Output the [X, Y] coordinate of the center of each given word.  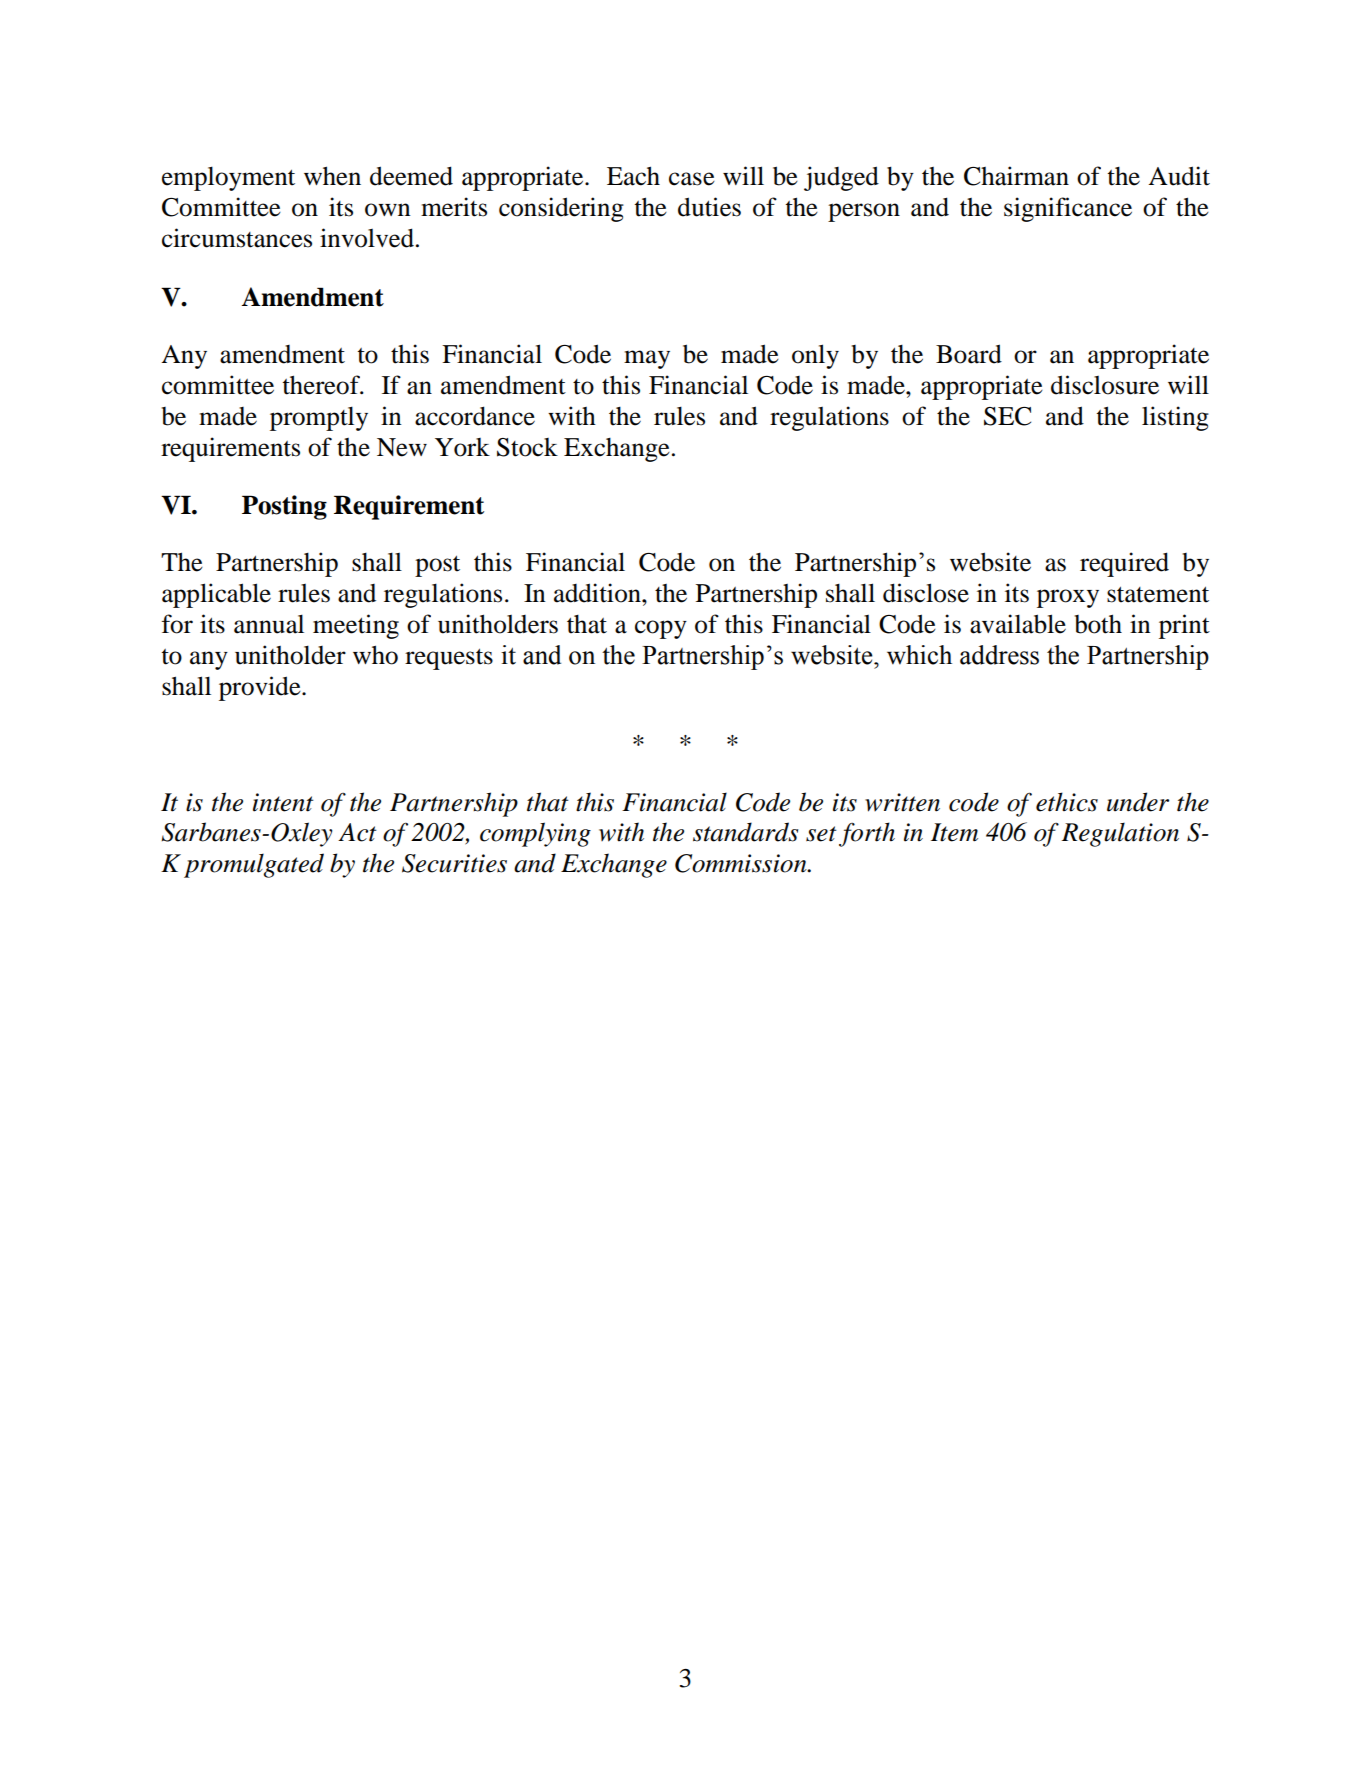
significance [1068, 209]
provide [261, 688]
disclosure [1105, 385]
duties [709, 207]
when [332, 176]
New [402, 447]
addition [598, 593]
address [999, 655]
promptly [319, 418]
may [647, 359]
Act [357, 832]
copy [661, 629]
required [1124, 564]
